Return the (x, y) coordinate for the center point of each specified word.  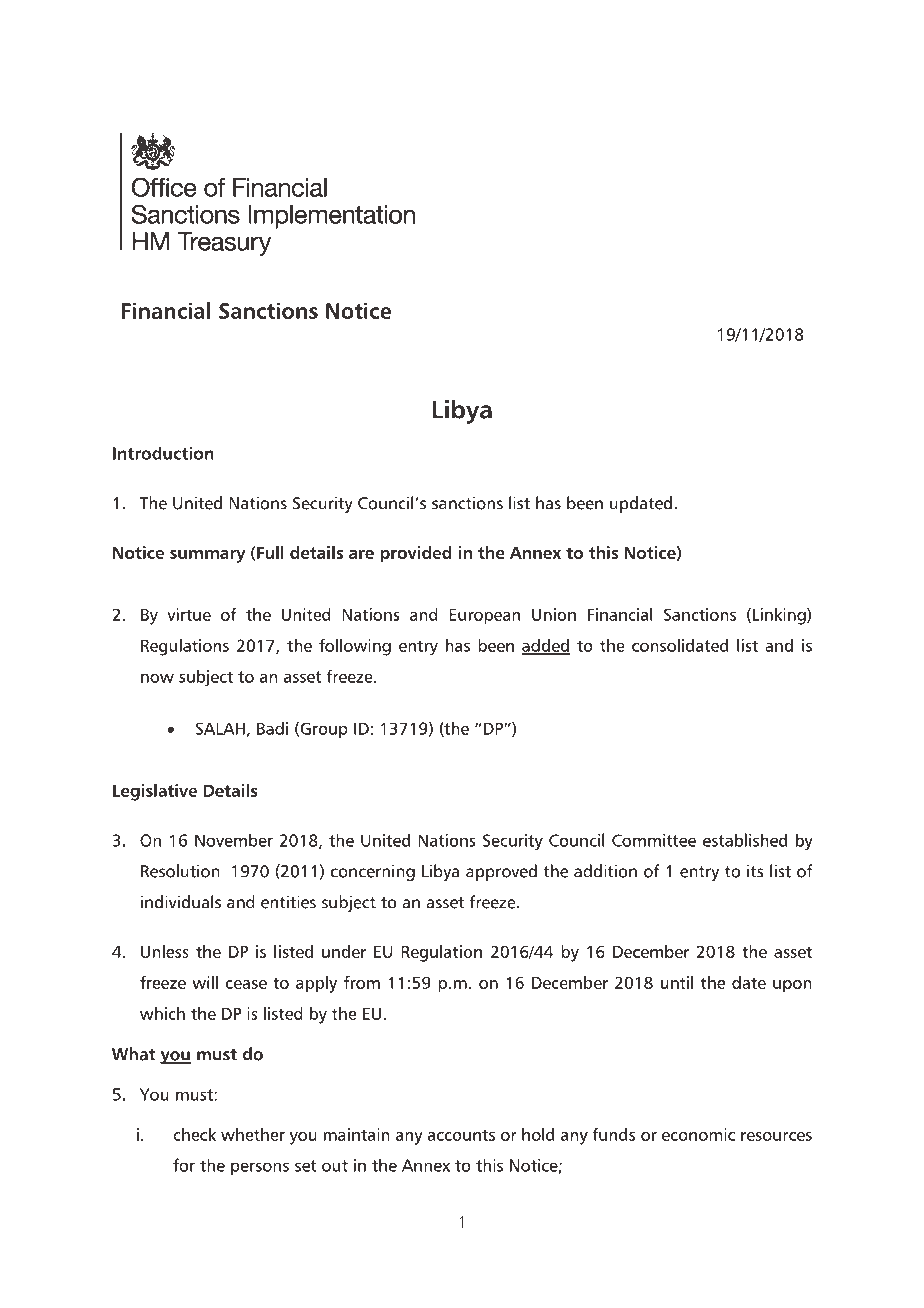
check (194, 1134)
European (484, 616)
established (745, 840)
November (234, 840)
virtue (189, 614)
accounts (461, 1135)
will (205, 982)
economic (698, 1134)
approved (501, 872)
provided (416, 554)
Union (554, 614)
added (545, 646)
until (677, 982)
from (362, 982)
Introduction (163, 453)
